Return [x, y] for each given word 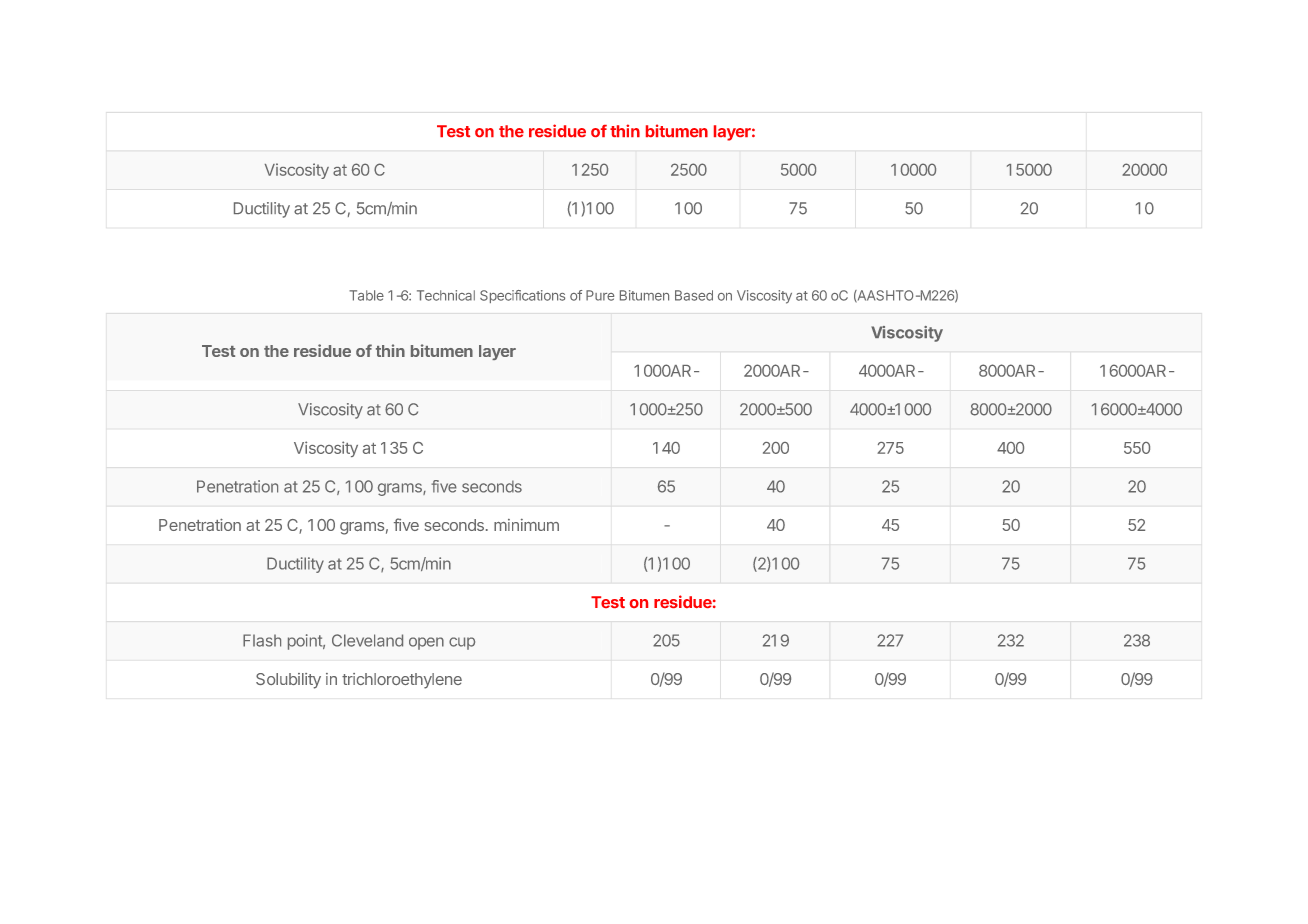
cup [462, 643]
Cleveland [367, 640]
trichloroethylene [402, 681]
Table [366, 295]
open [426, 643]
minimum [526, 525]
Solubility [288, 681]
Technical [446, 295]
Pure [600, 295]
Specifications [522, 296]
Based [694, 295]
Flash [262, 640]
